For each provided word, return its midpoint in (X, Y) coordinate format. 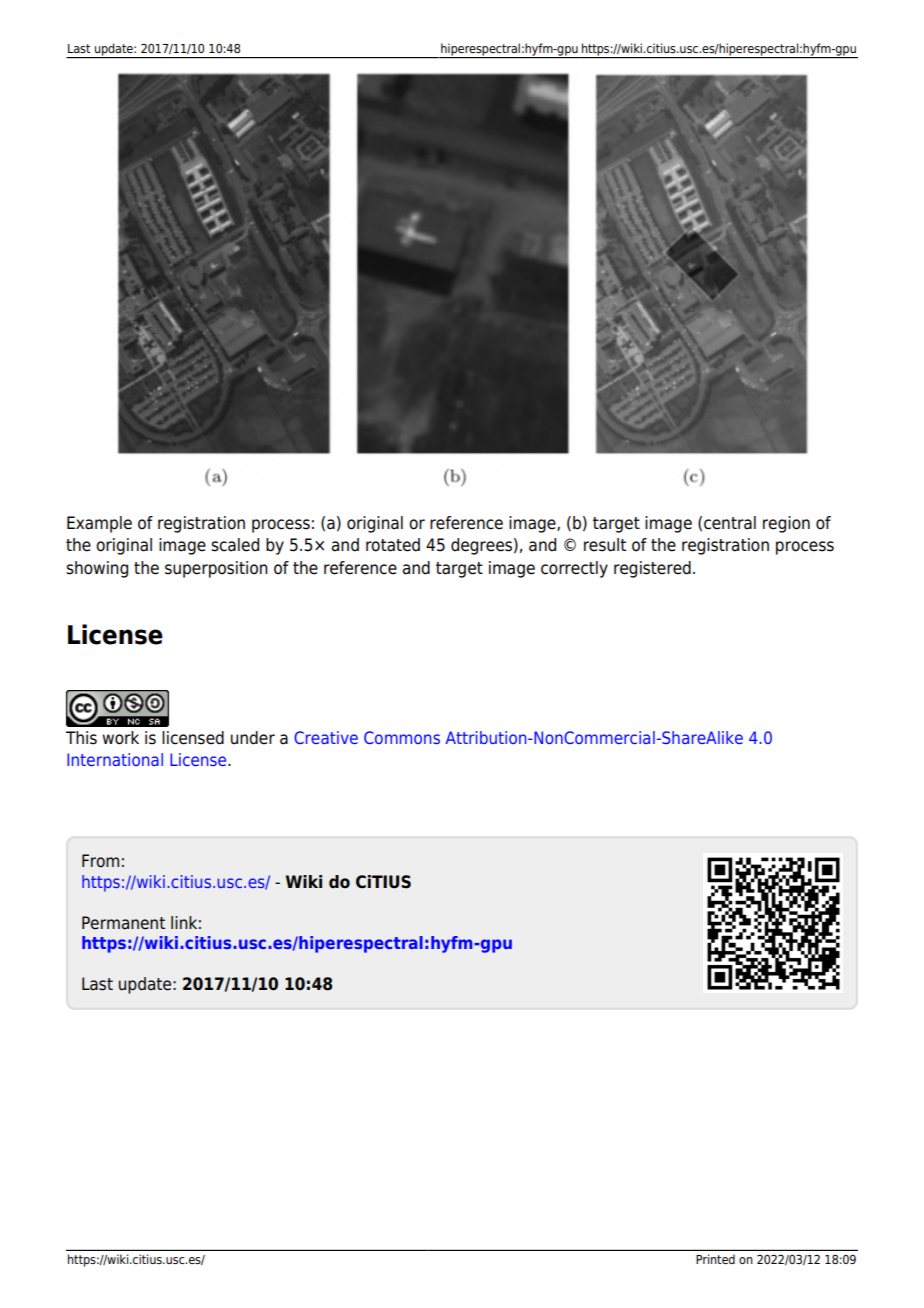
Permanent (123, 923)
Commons (402, 737)
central (730, 523)
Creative (326, 737)
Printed (715, 1259)
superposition (216, 569)
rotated (393, 545)
